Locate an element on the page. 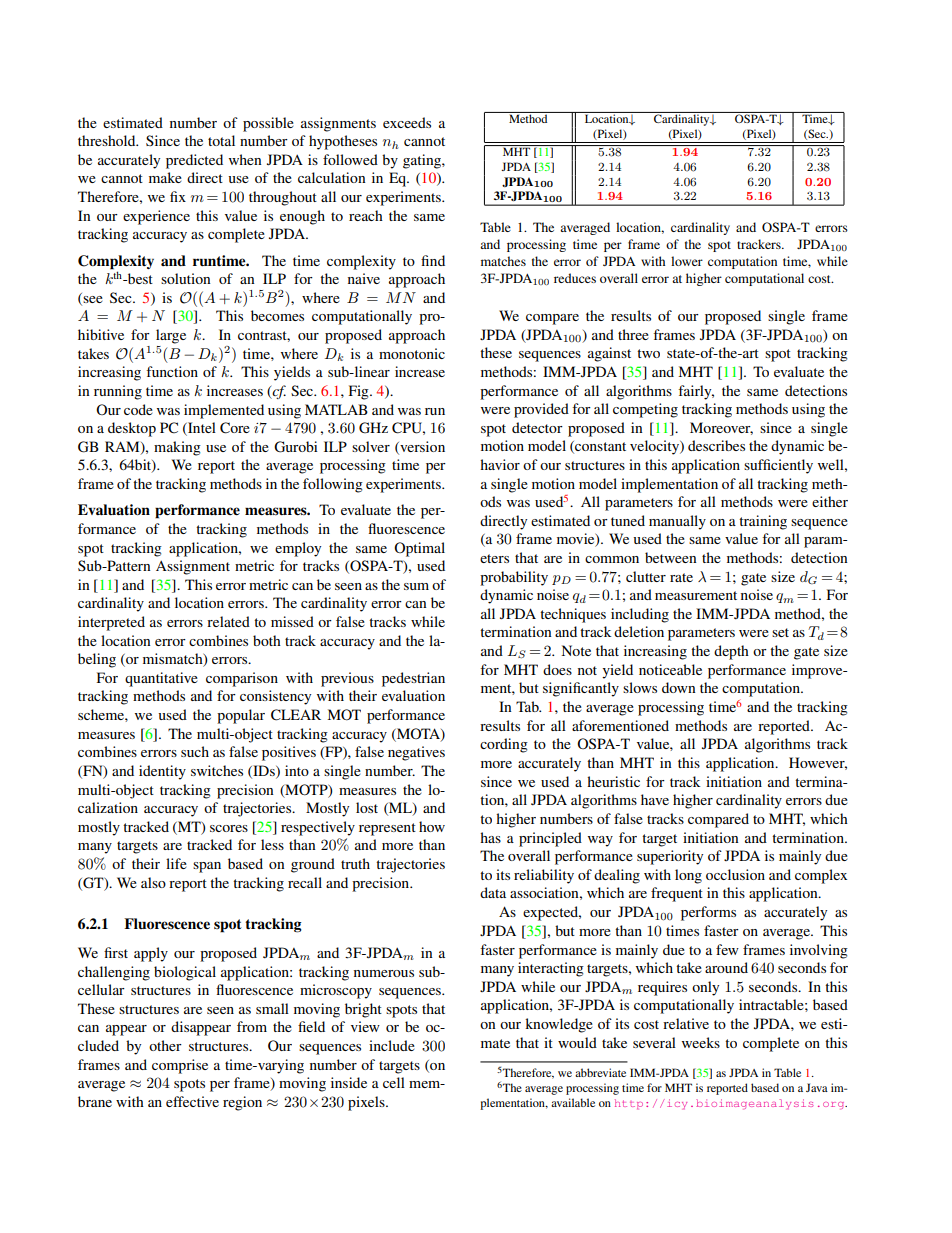 The height and width of the page is (1233, 952). describes is located at coordinates (716, 445).
